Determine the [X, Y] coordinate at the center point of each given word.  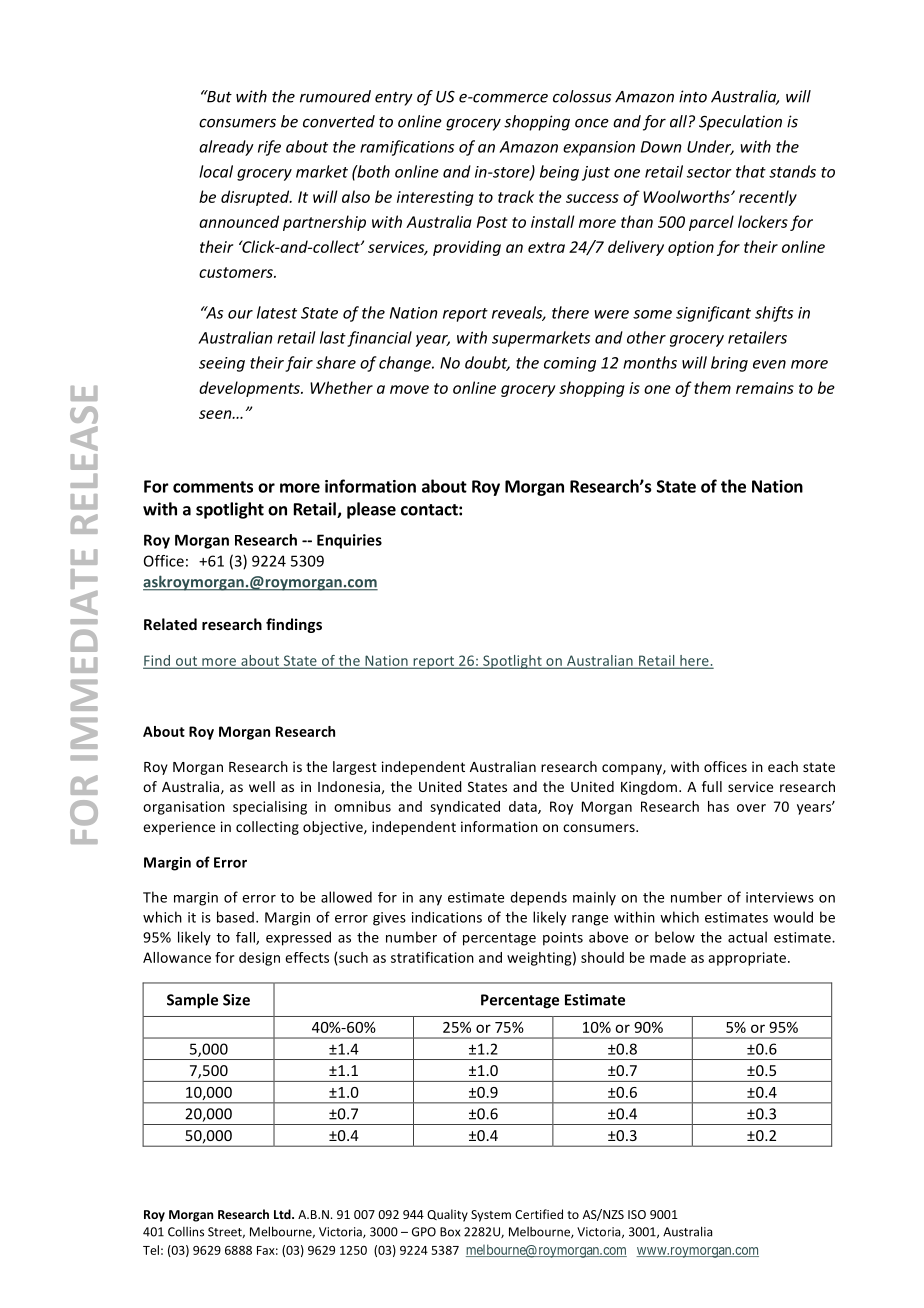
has [718, 806]
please [371, 510]
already [226, 148]
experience [179, 828]
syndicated [465, 808]
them [712, 387]
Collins [186, 1232]
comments [213, 487]
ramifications [407, 148]
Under [710, 147]
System [491, 1216]
